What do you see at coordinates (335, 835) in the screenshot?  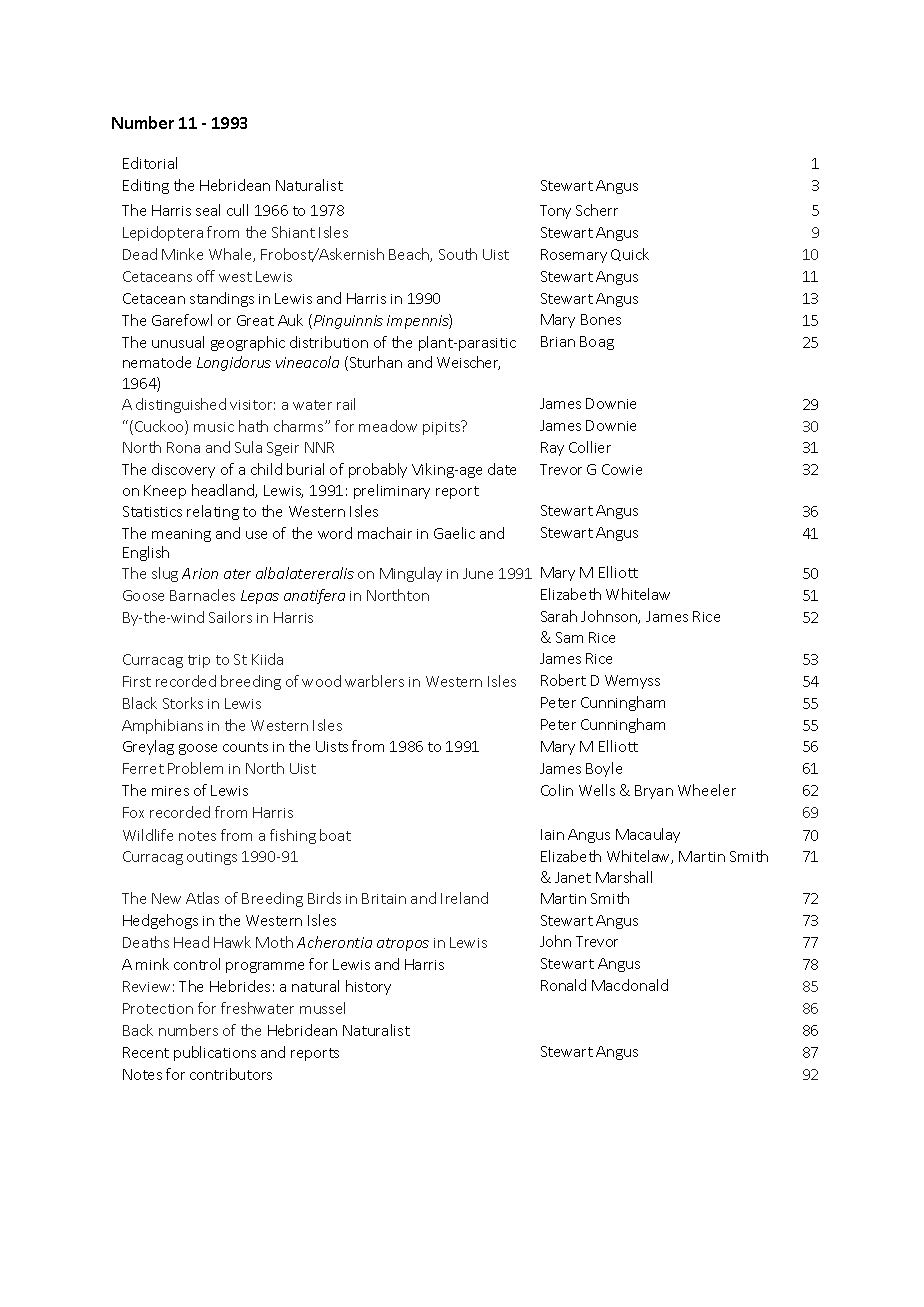 I see `boat` at bounding box center [335, 835].
